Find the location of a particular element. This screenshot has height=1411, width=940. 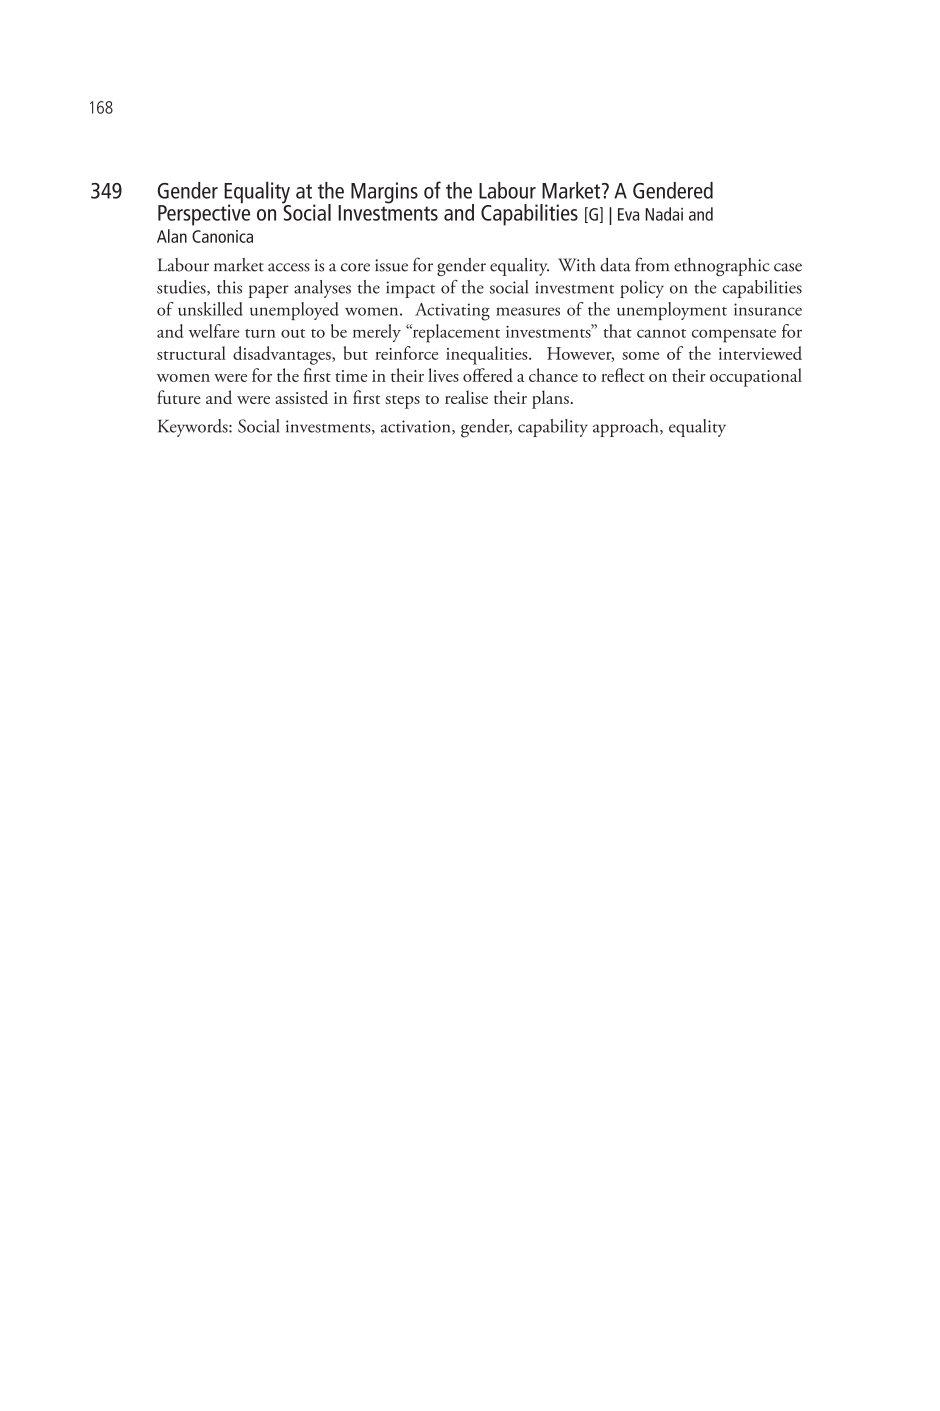

issue is located at coordinates (391, 265).
